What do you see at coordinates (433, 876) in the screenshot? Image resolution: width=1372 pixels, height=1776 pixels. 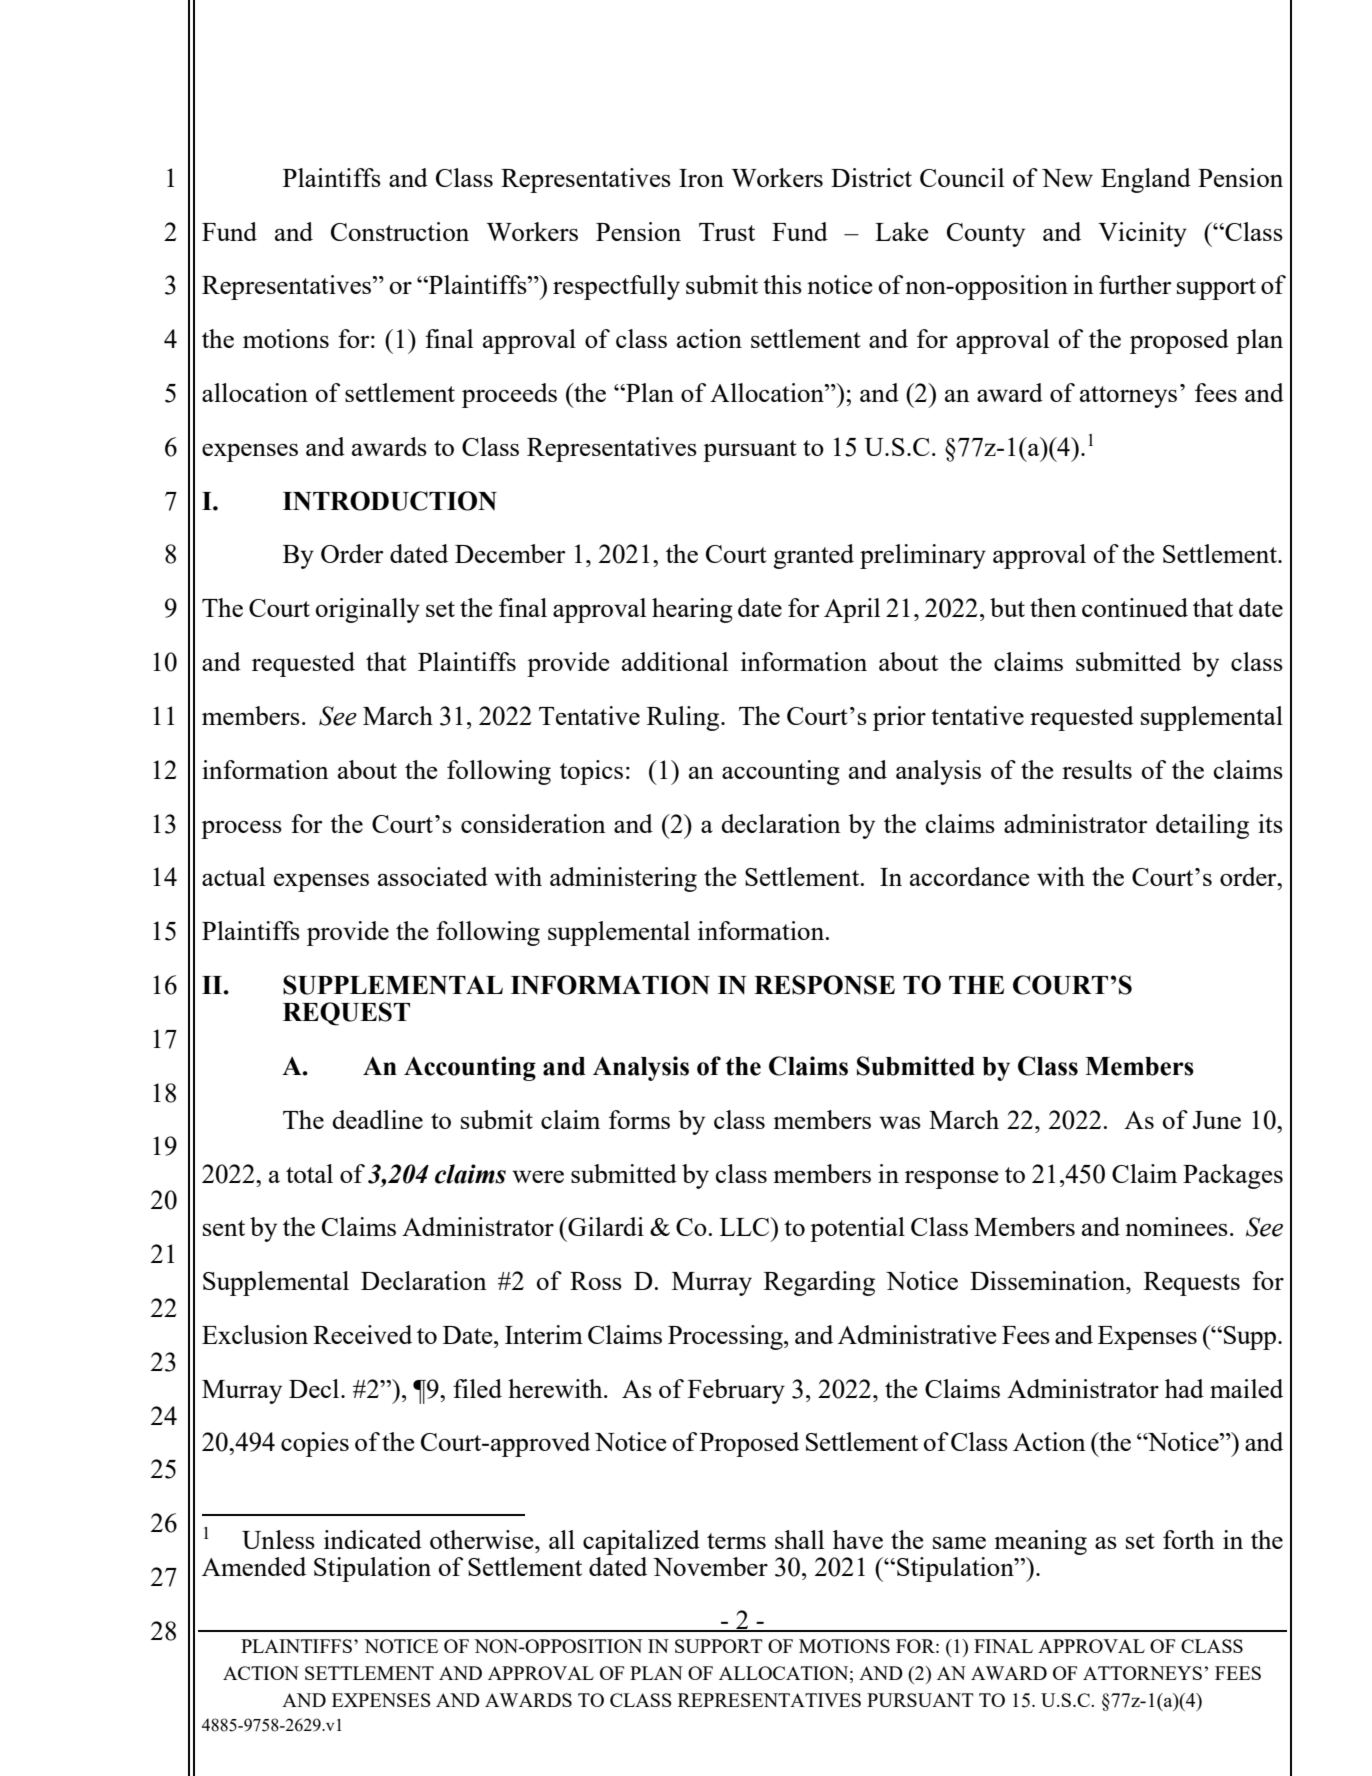 I see `associated` at bounding box center [433, 876].
